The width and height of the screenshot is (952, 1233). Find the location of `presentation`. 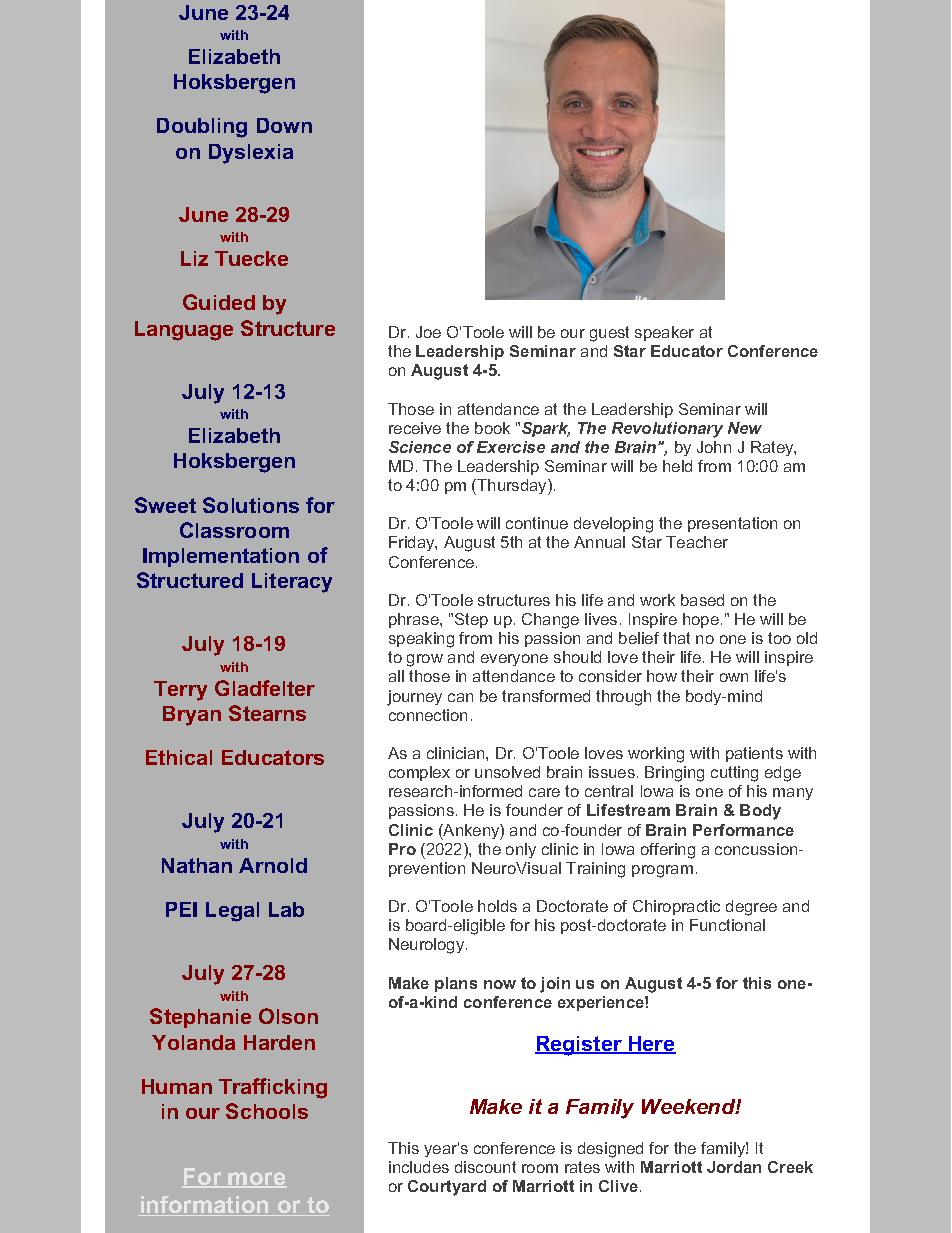

presentation is located at coordinates (732, 524).
